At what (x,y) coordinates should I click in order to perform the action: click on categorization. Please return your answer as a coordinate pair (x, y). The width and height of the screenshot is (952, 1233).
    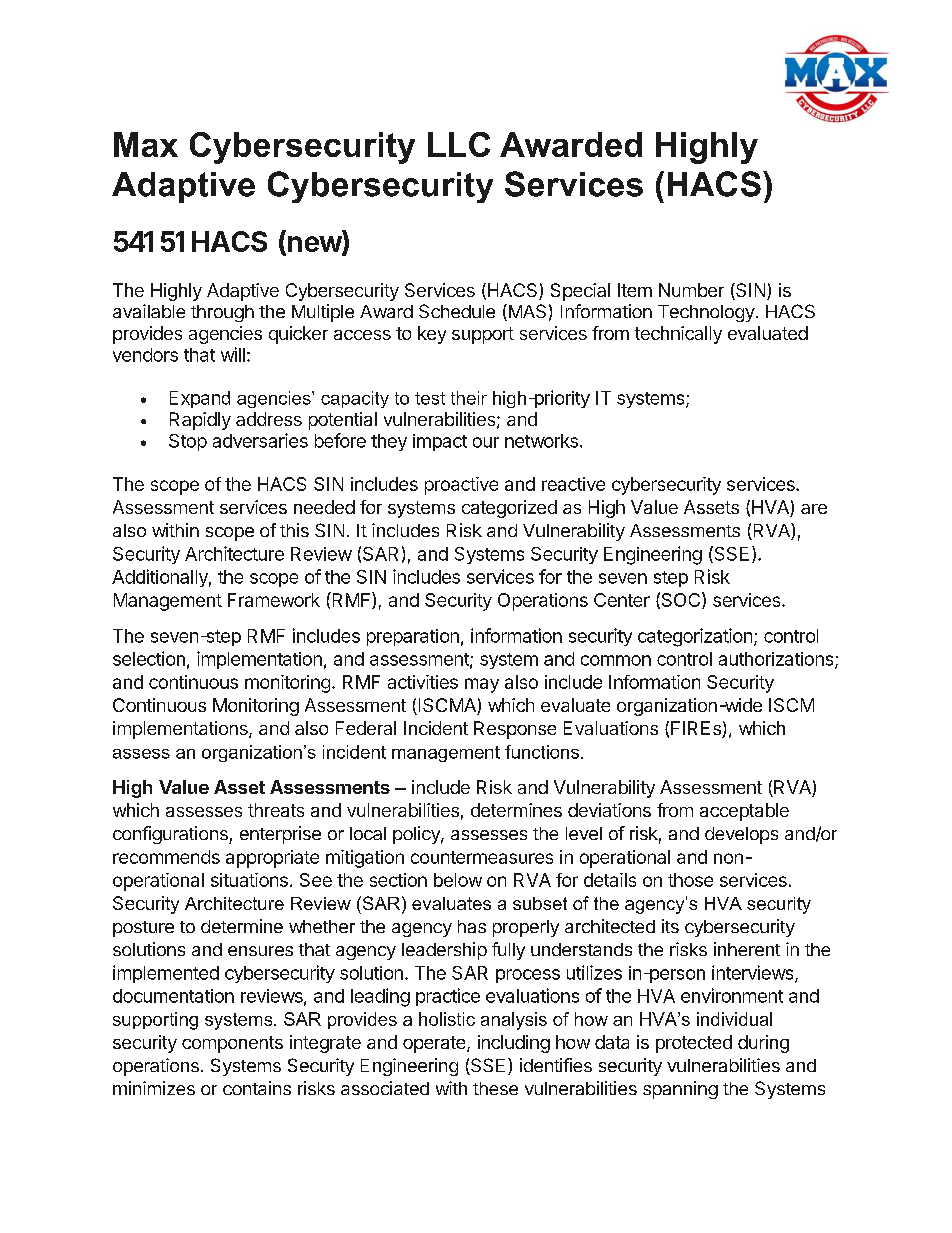
    Looking at the image, I should click on (695, 637).
